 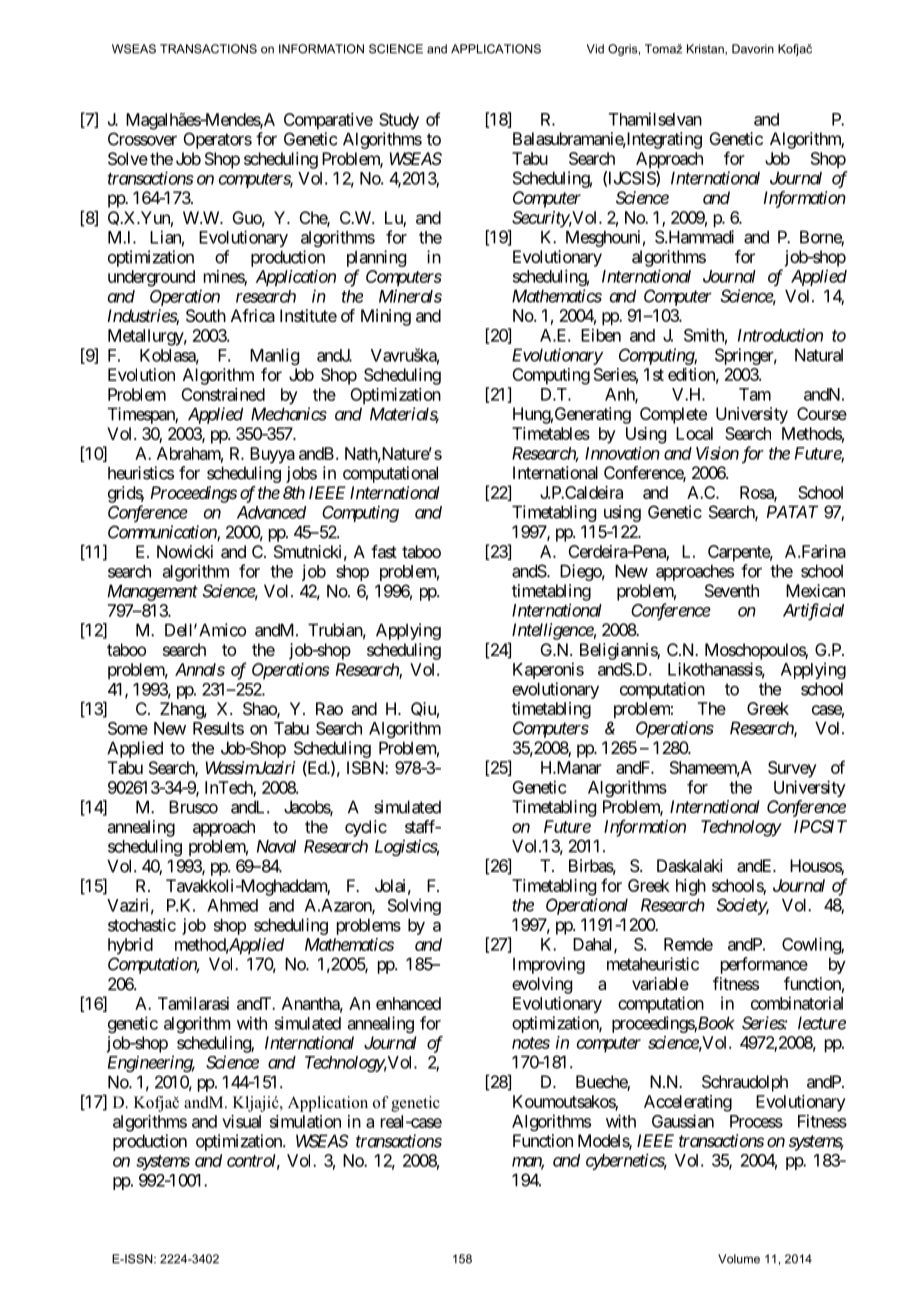 What do you see at coordinates (408, 1003) in the screenshot?
I see `enhanced` at bounding box center [408, 1003].
